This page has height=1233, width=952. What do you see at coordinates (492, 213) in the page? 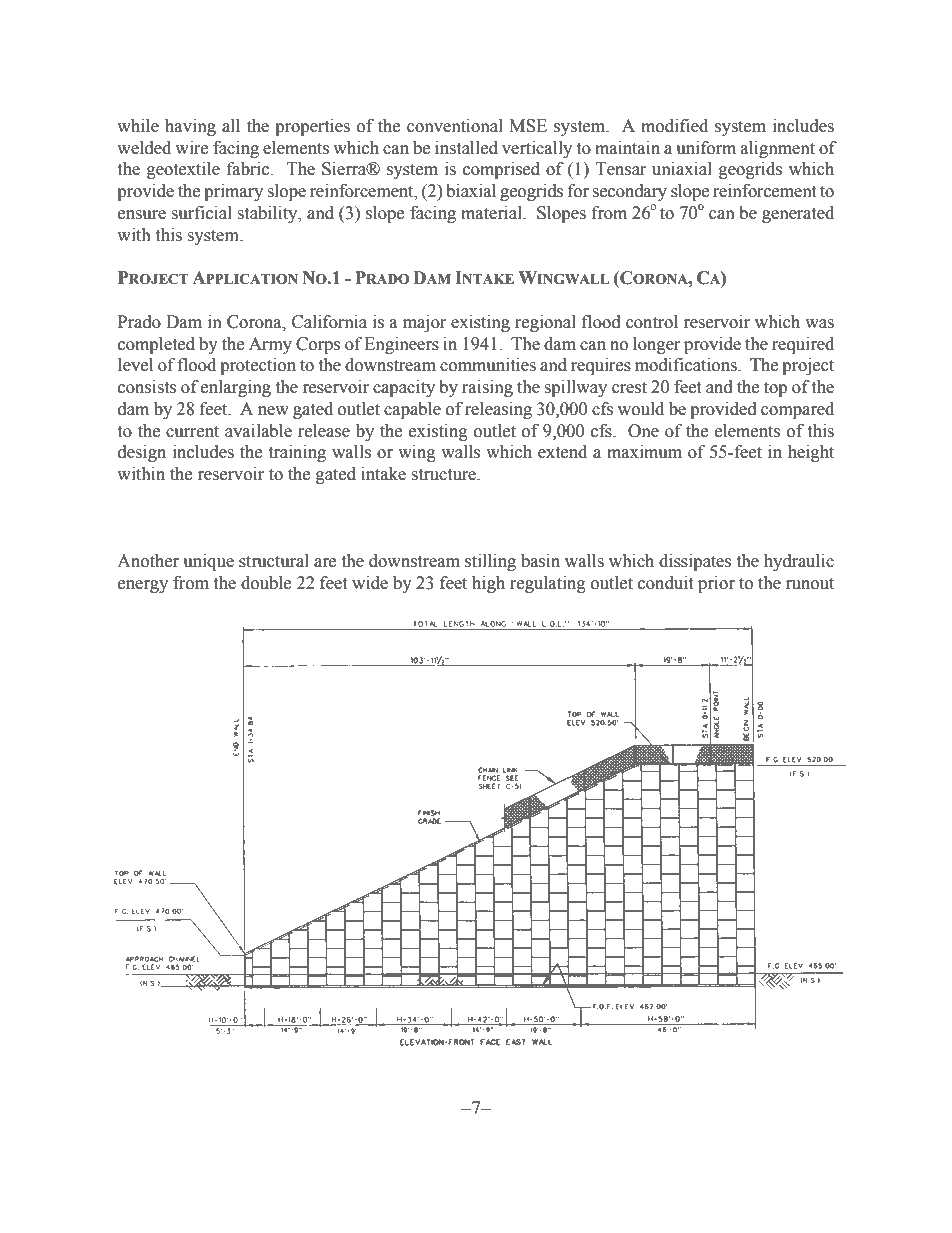
I see `material` at bounding box center [492, 213].
